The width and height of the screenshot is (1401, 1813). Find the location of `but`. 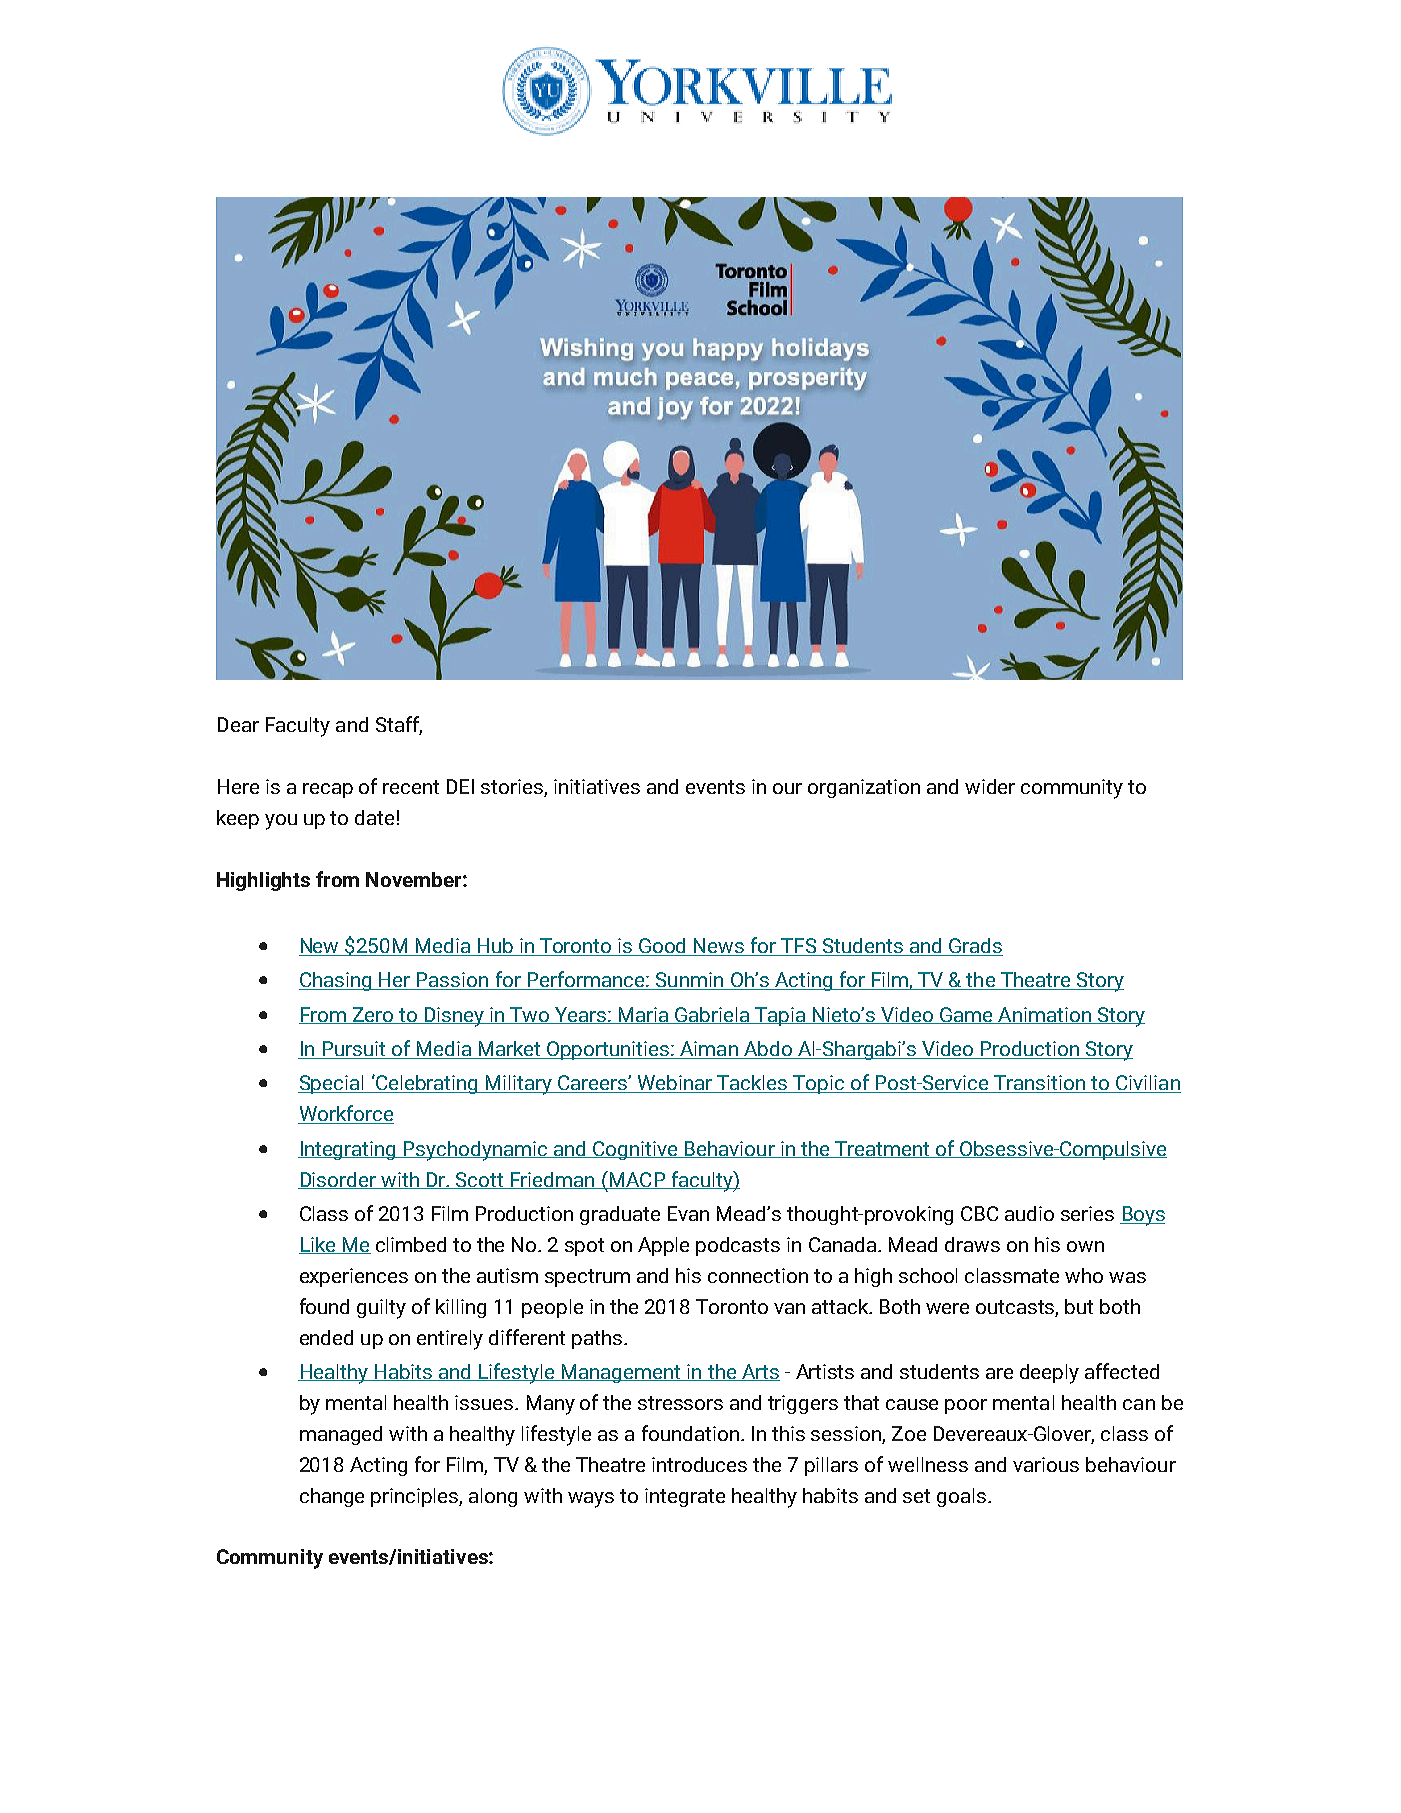

but is located at coordinates (1079, 1306).
